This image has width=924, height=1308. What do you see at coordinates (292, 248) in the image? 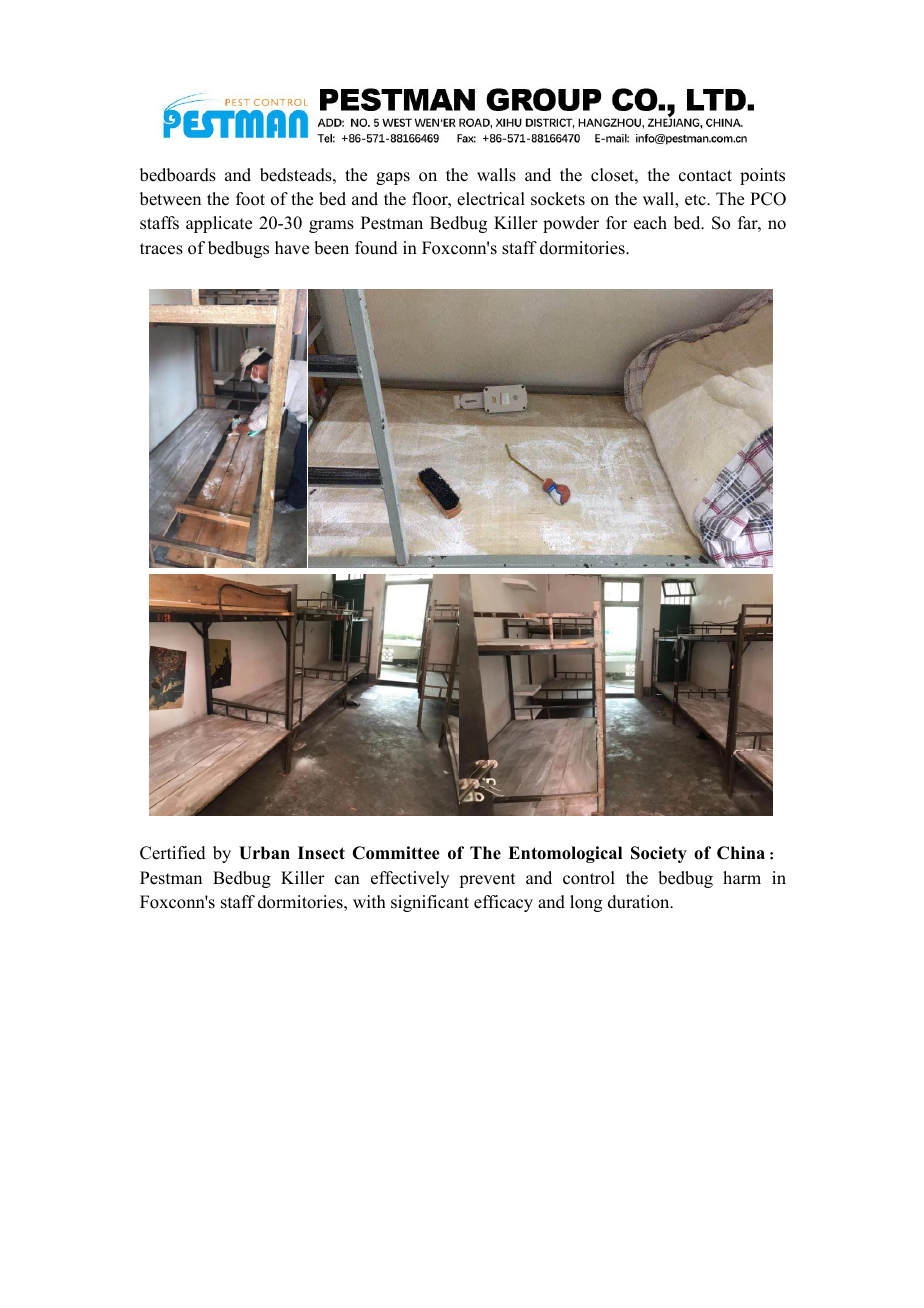
I see `have` at bounding box center [292, 248].
